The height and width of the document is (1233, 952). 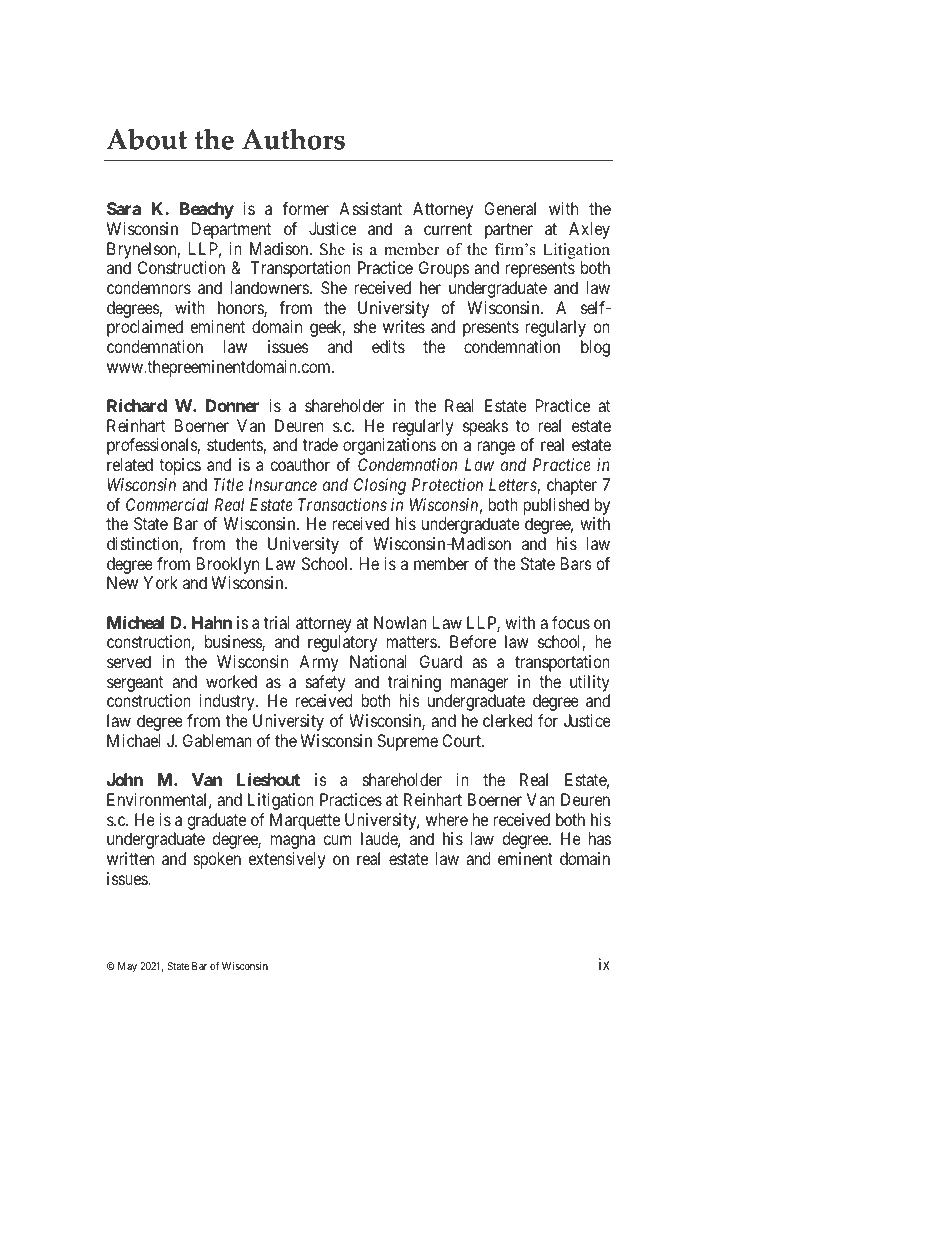 What do you see at coordinates (576, 563) in the document?
I see `Bars` at bounding box center [576, 563].
